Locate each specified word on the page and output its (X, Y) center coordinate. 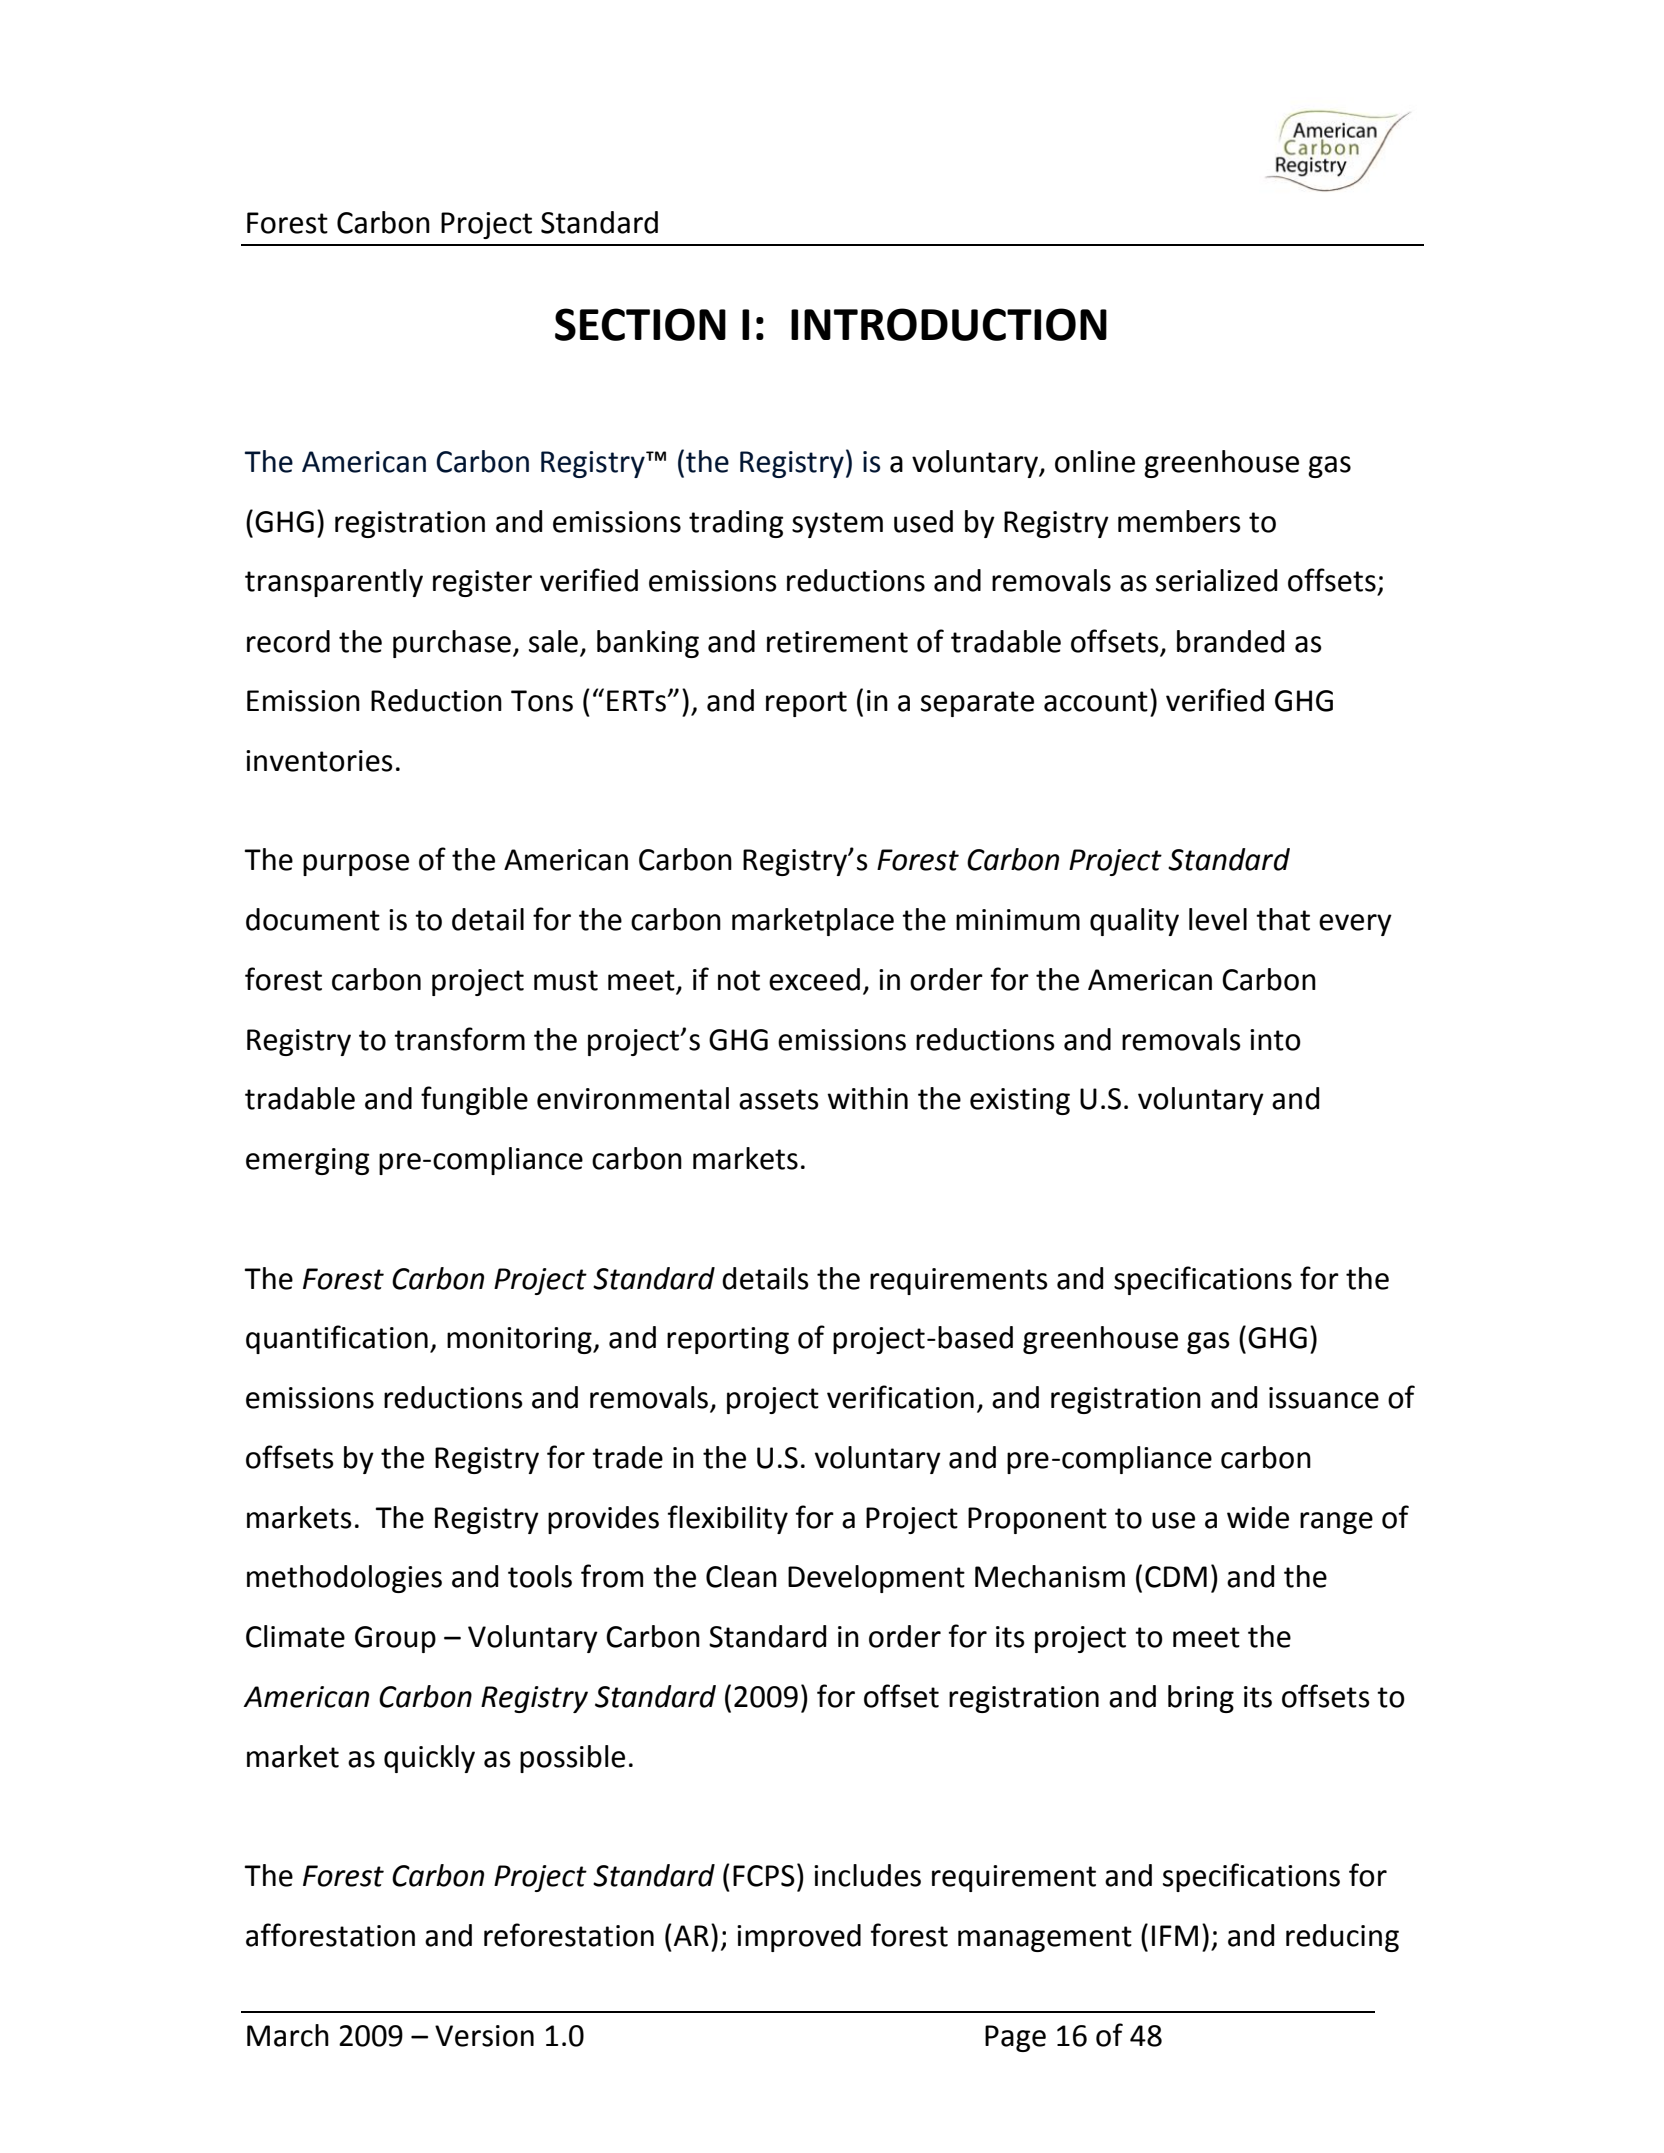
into (1275, 1040)
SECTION (640, 324)
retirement (837, 642)
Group (395, 1639)
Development (876, 1579)
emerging (307, 1161)
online (1095, 461)
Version (484, 2036)
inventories (319, 761)
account (1096, 701)
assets (779, 1099)
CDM (1176, 1577)
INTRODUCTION (949, 324)
